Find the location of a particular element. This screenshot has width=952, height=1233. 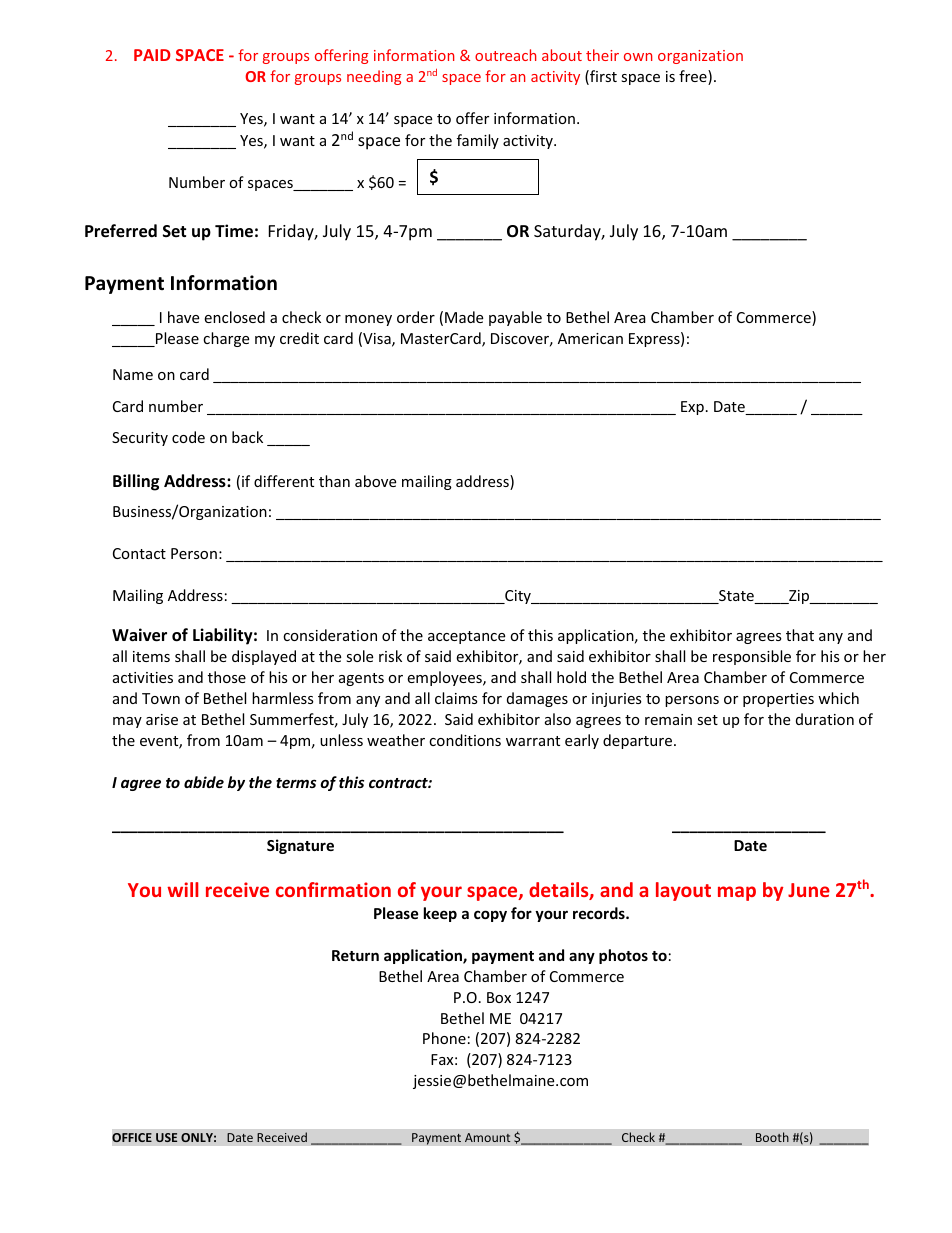

conditions is located at coordinates (465, 740).
